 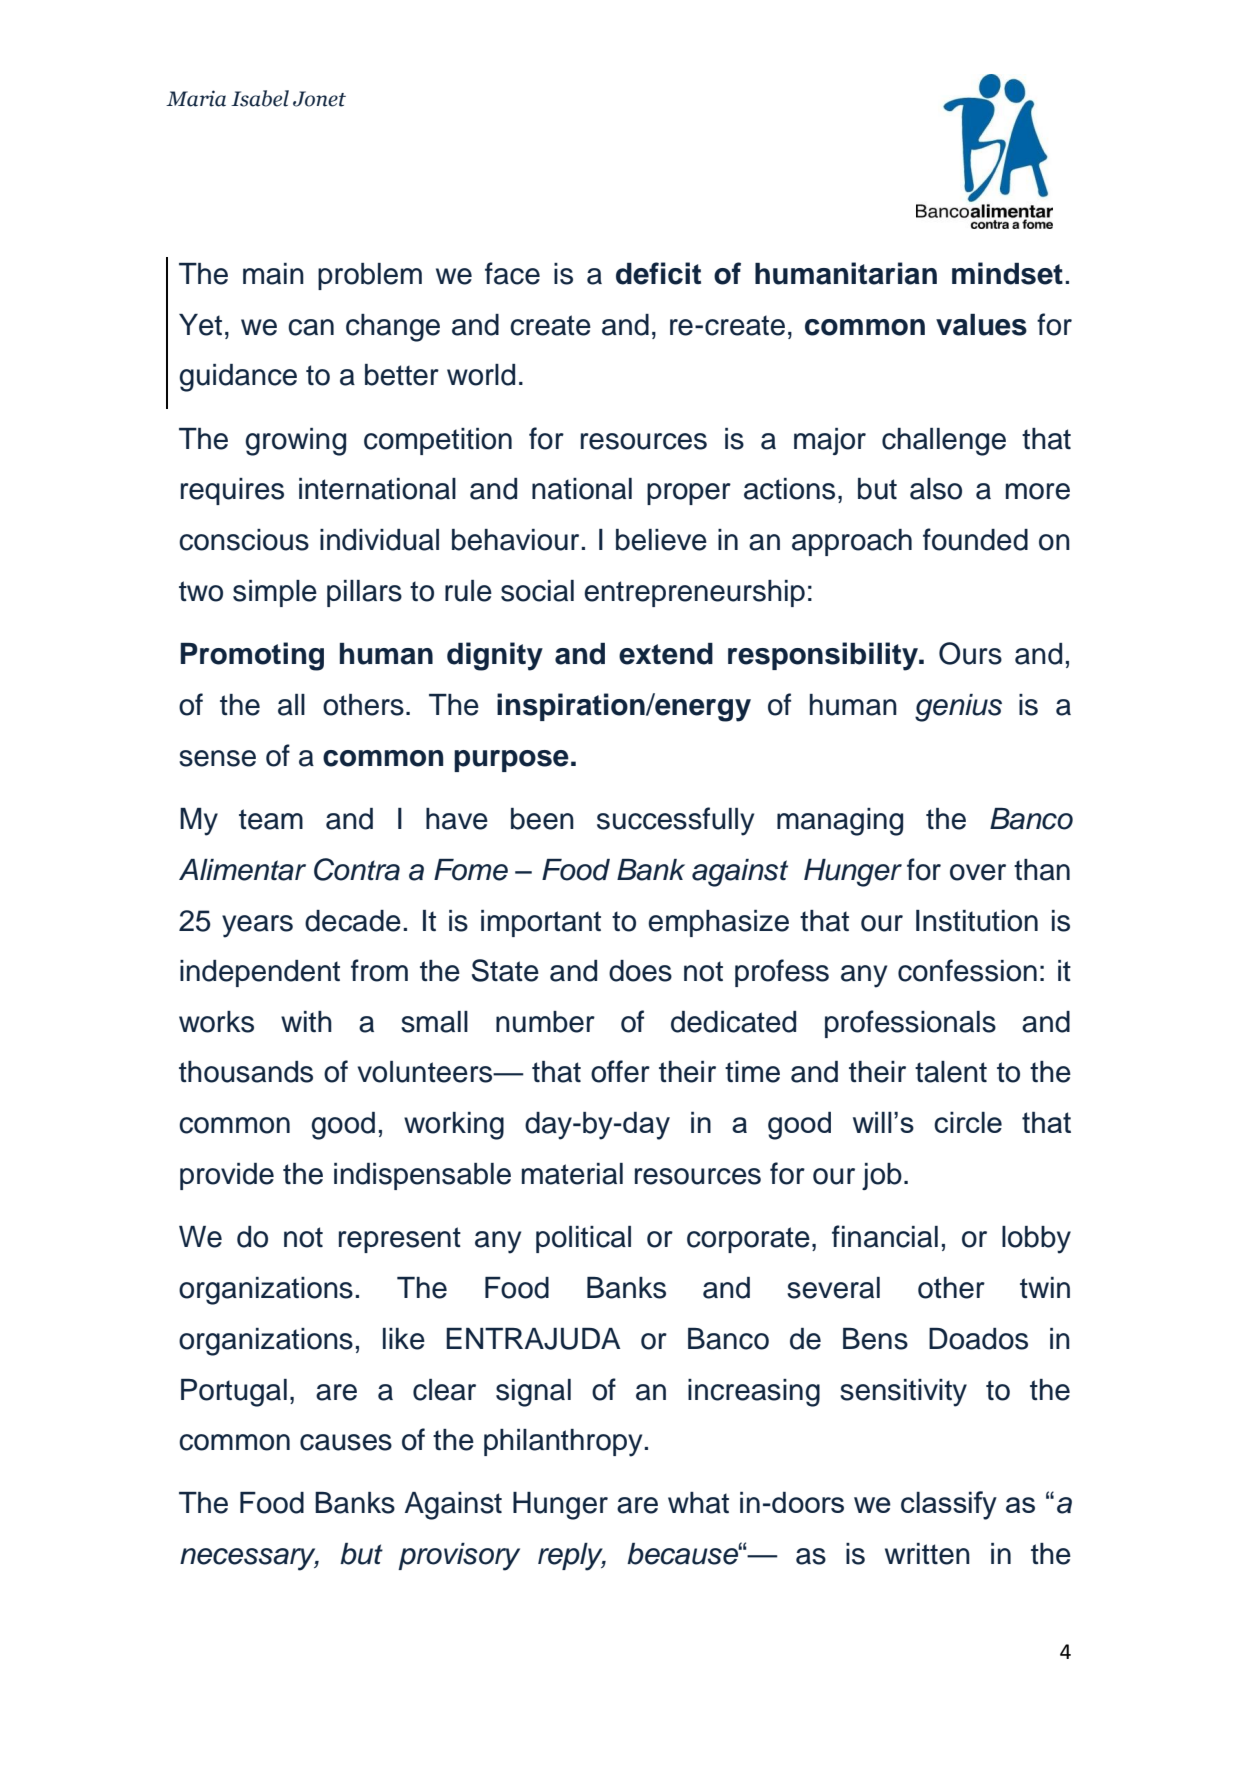 What do you see at coordinates (675, 821) in the image?
I see `successfully` at bounding box center [675, 821].
